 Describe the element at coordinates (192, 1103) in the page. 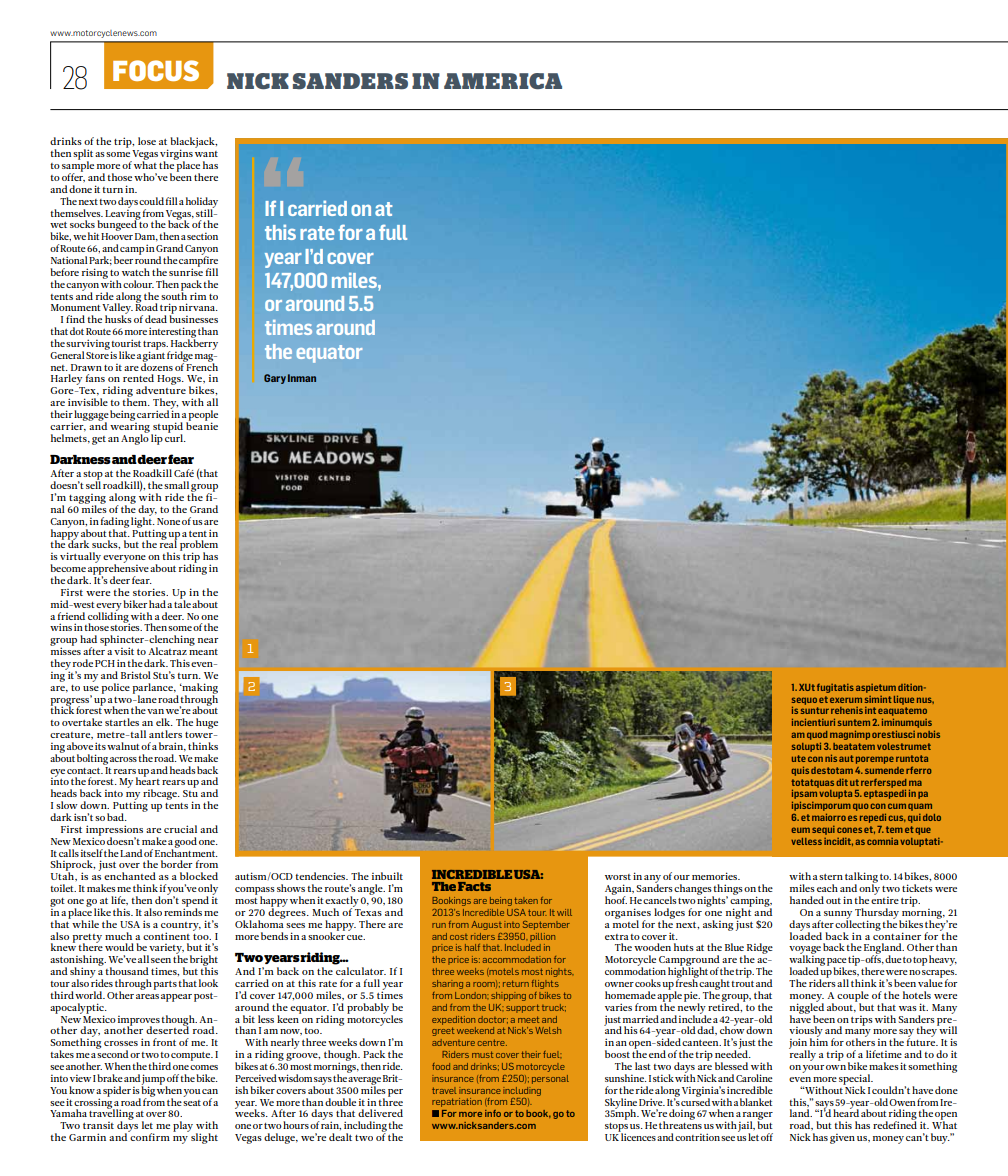

I see `seat` at that location.
